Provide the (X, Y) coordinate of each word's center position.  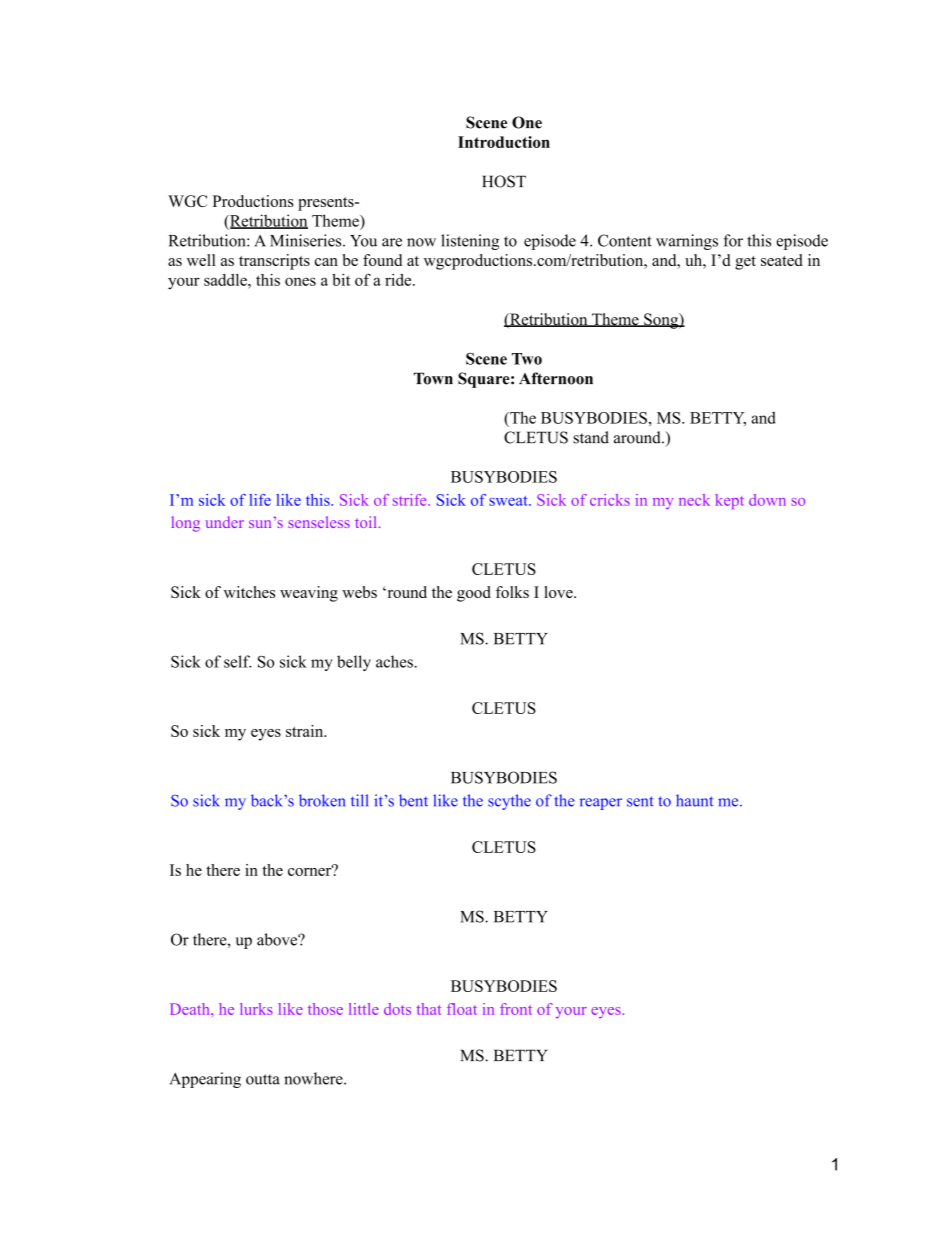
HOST (504, 181)
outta (263, 1079)
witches (249, 592)
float (462, 1009)
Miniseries (307, 240)
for (733, 240)
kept (729, 501)
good (474, 594)
